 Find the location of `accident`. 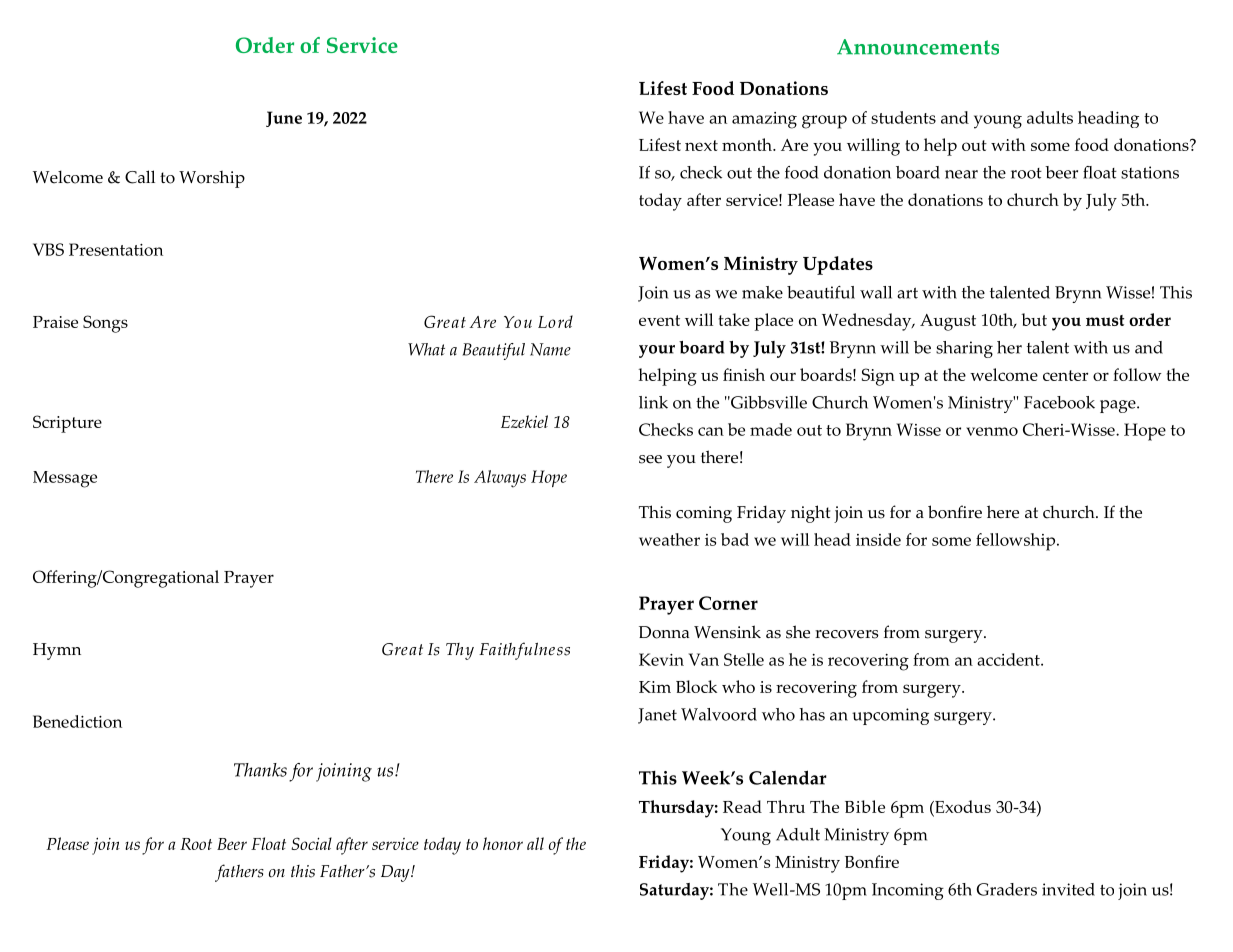

accident is located at coordinates (1009, 659).
